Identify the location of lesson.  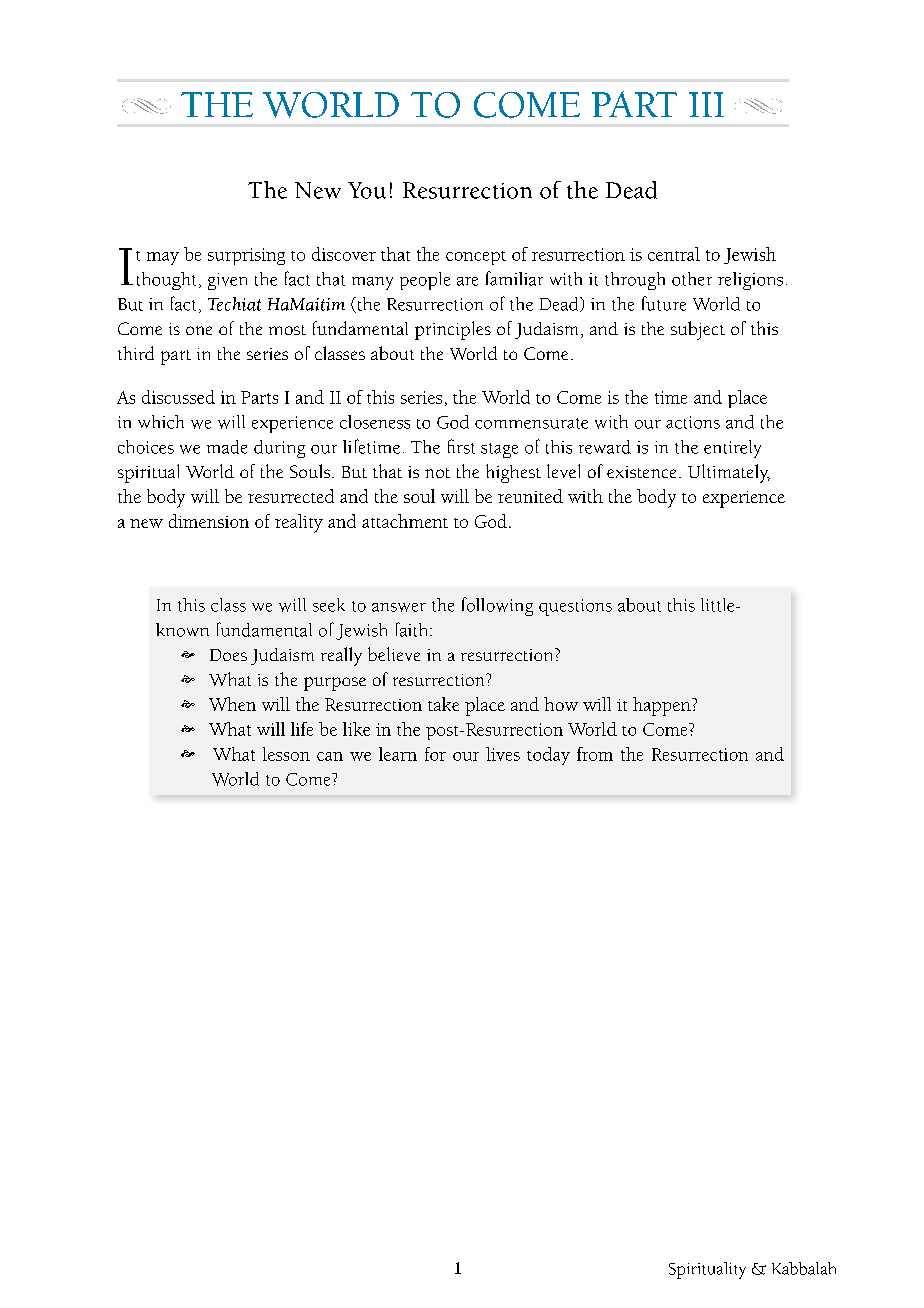
(286, 754).
